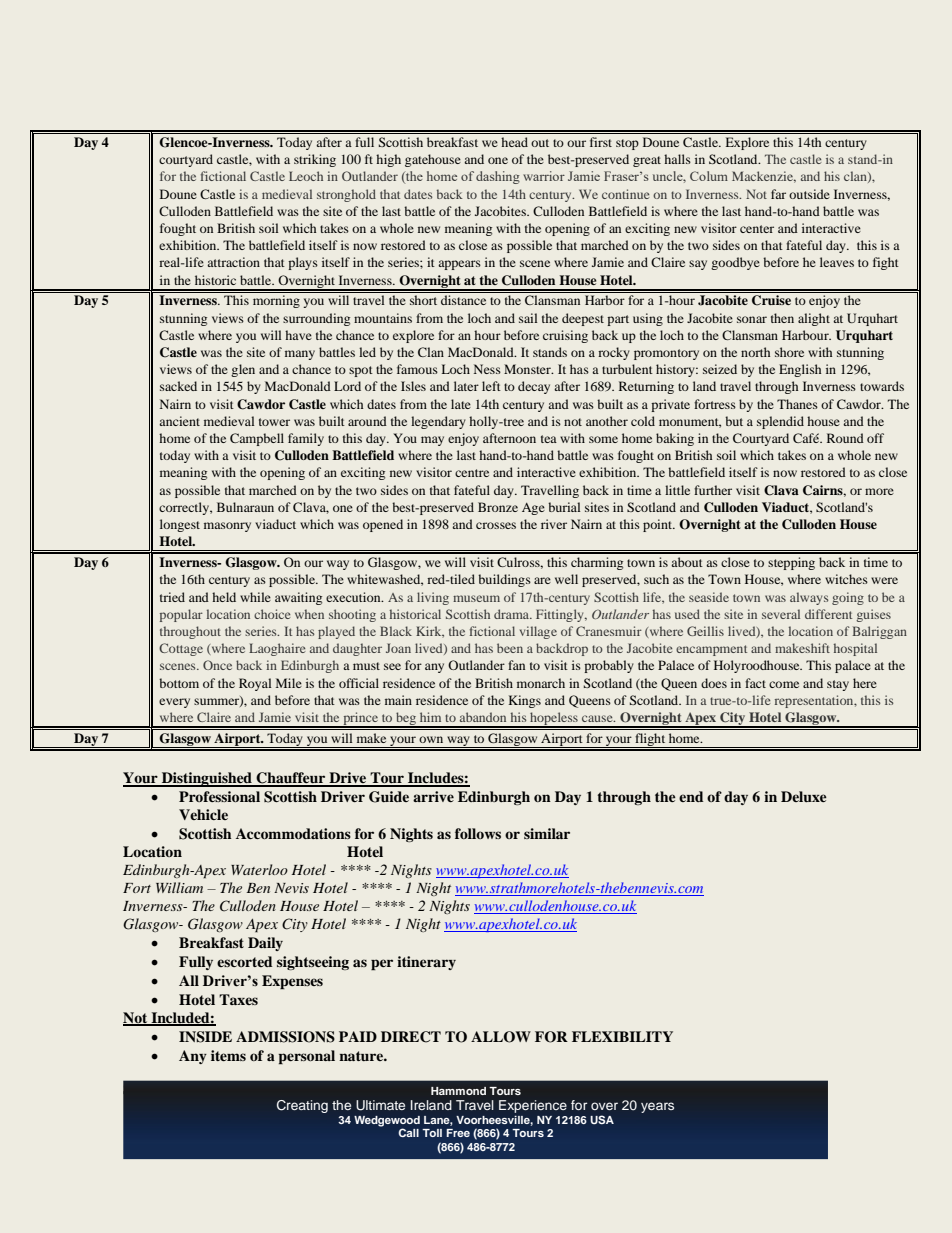  What do you see at coordinates (544, 176) in the screenshot?
I see `warrior` at bounding box center [544, 176].
